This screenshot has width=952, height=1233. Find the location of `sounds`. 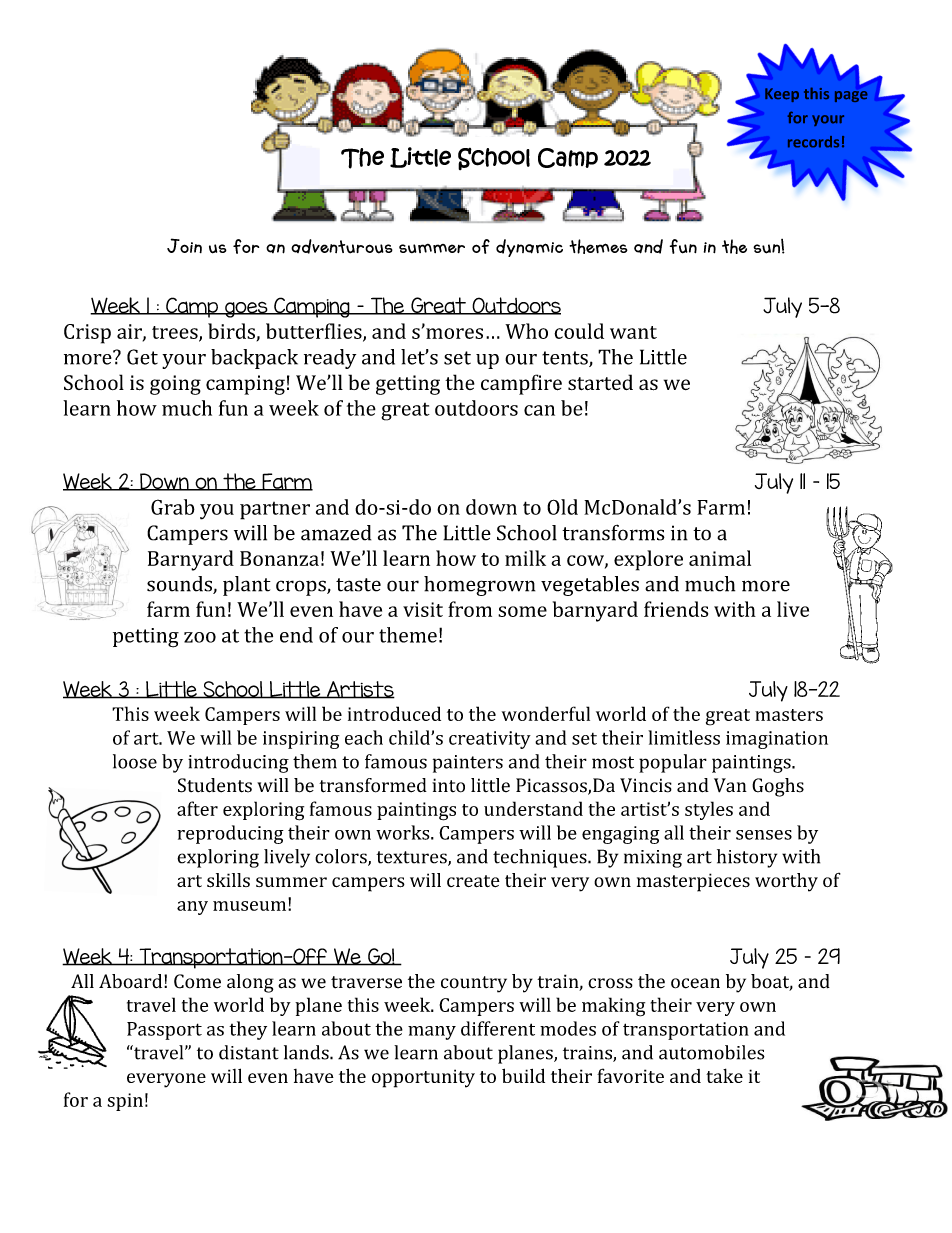

sounds is located at coordinates (180, 585).
